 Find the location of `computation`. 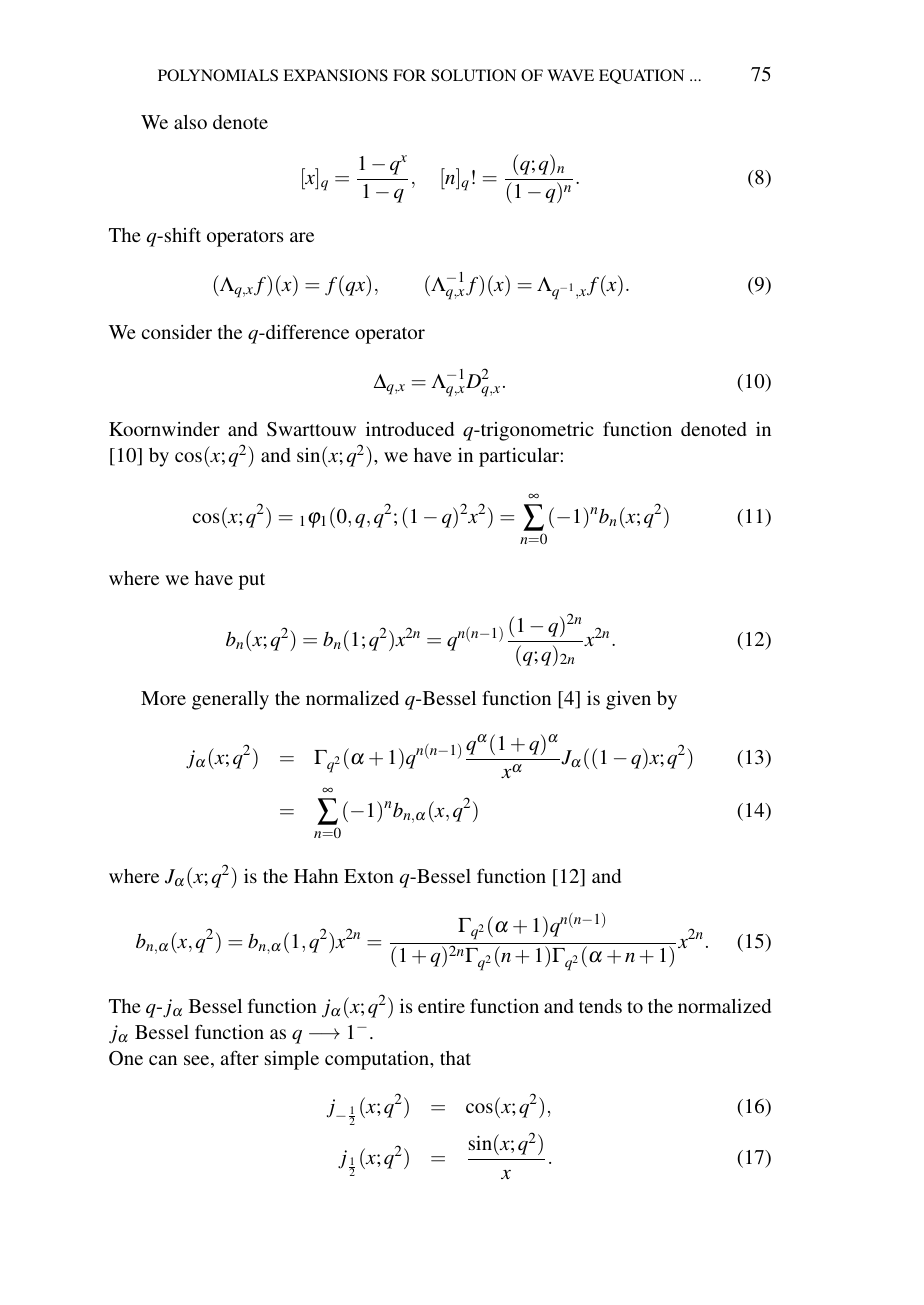

computation is located at coordinates (378, 1060).
